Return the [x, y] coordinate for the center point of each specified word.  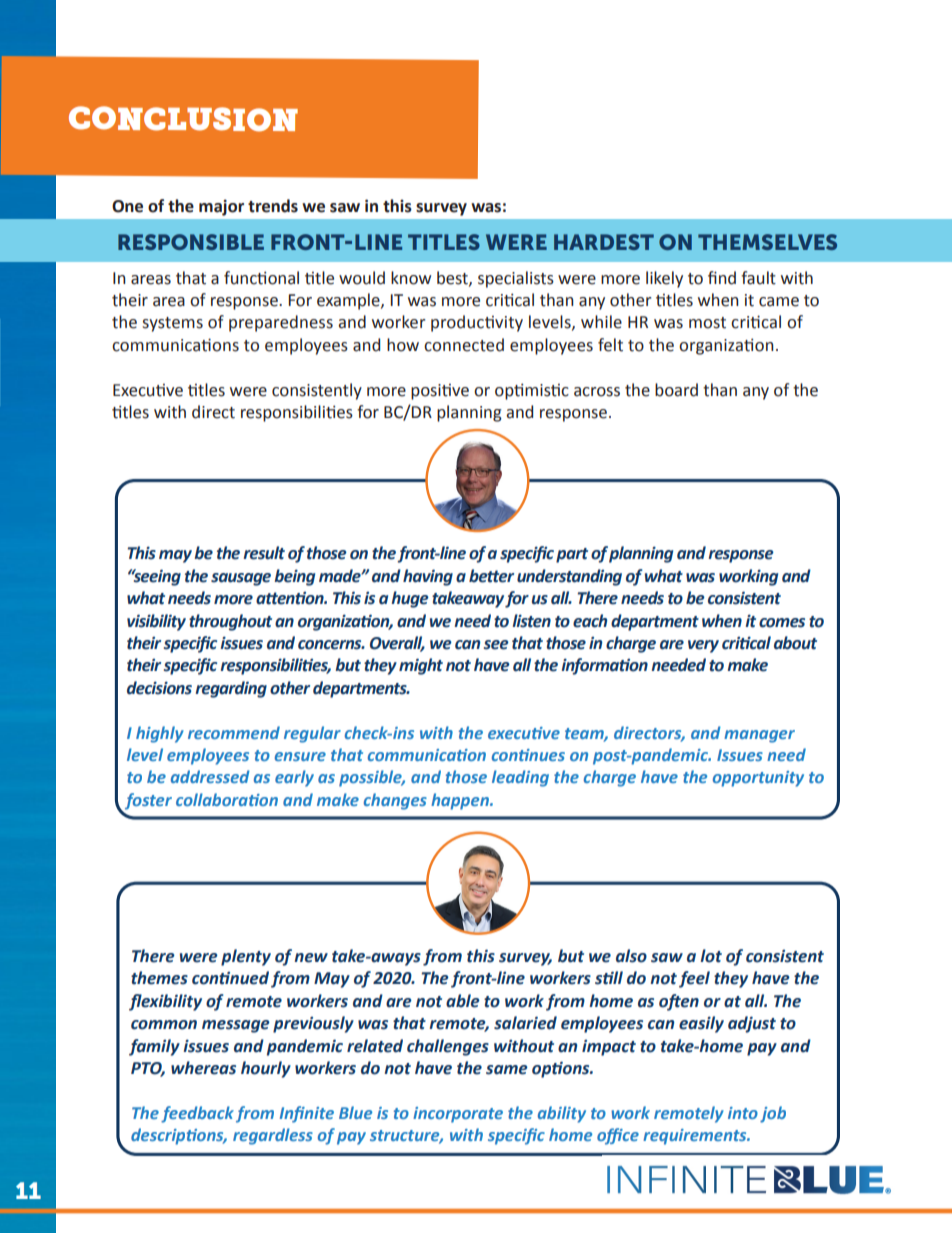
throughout [230, 622]
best [453, 278]
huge [410, 599]
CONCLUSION [183, 119]
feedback [197, 1114]
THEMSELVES [767, 242]
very [703, 646]
